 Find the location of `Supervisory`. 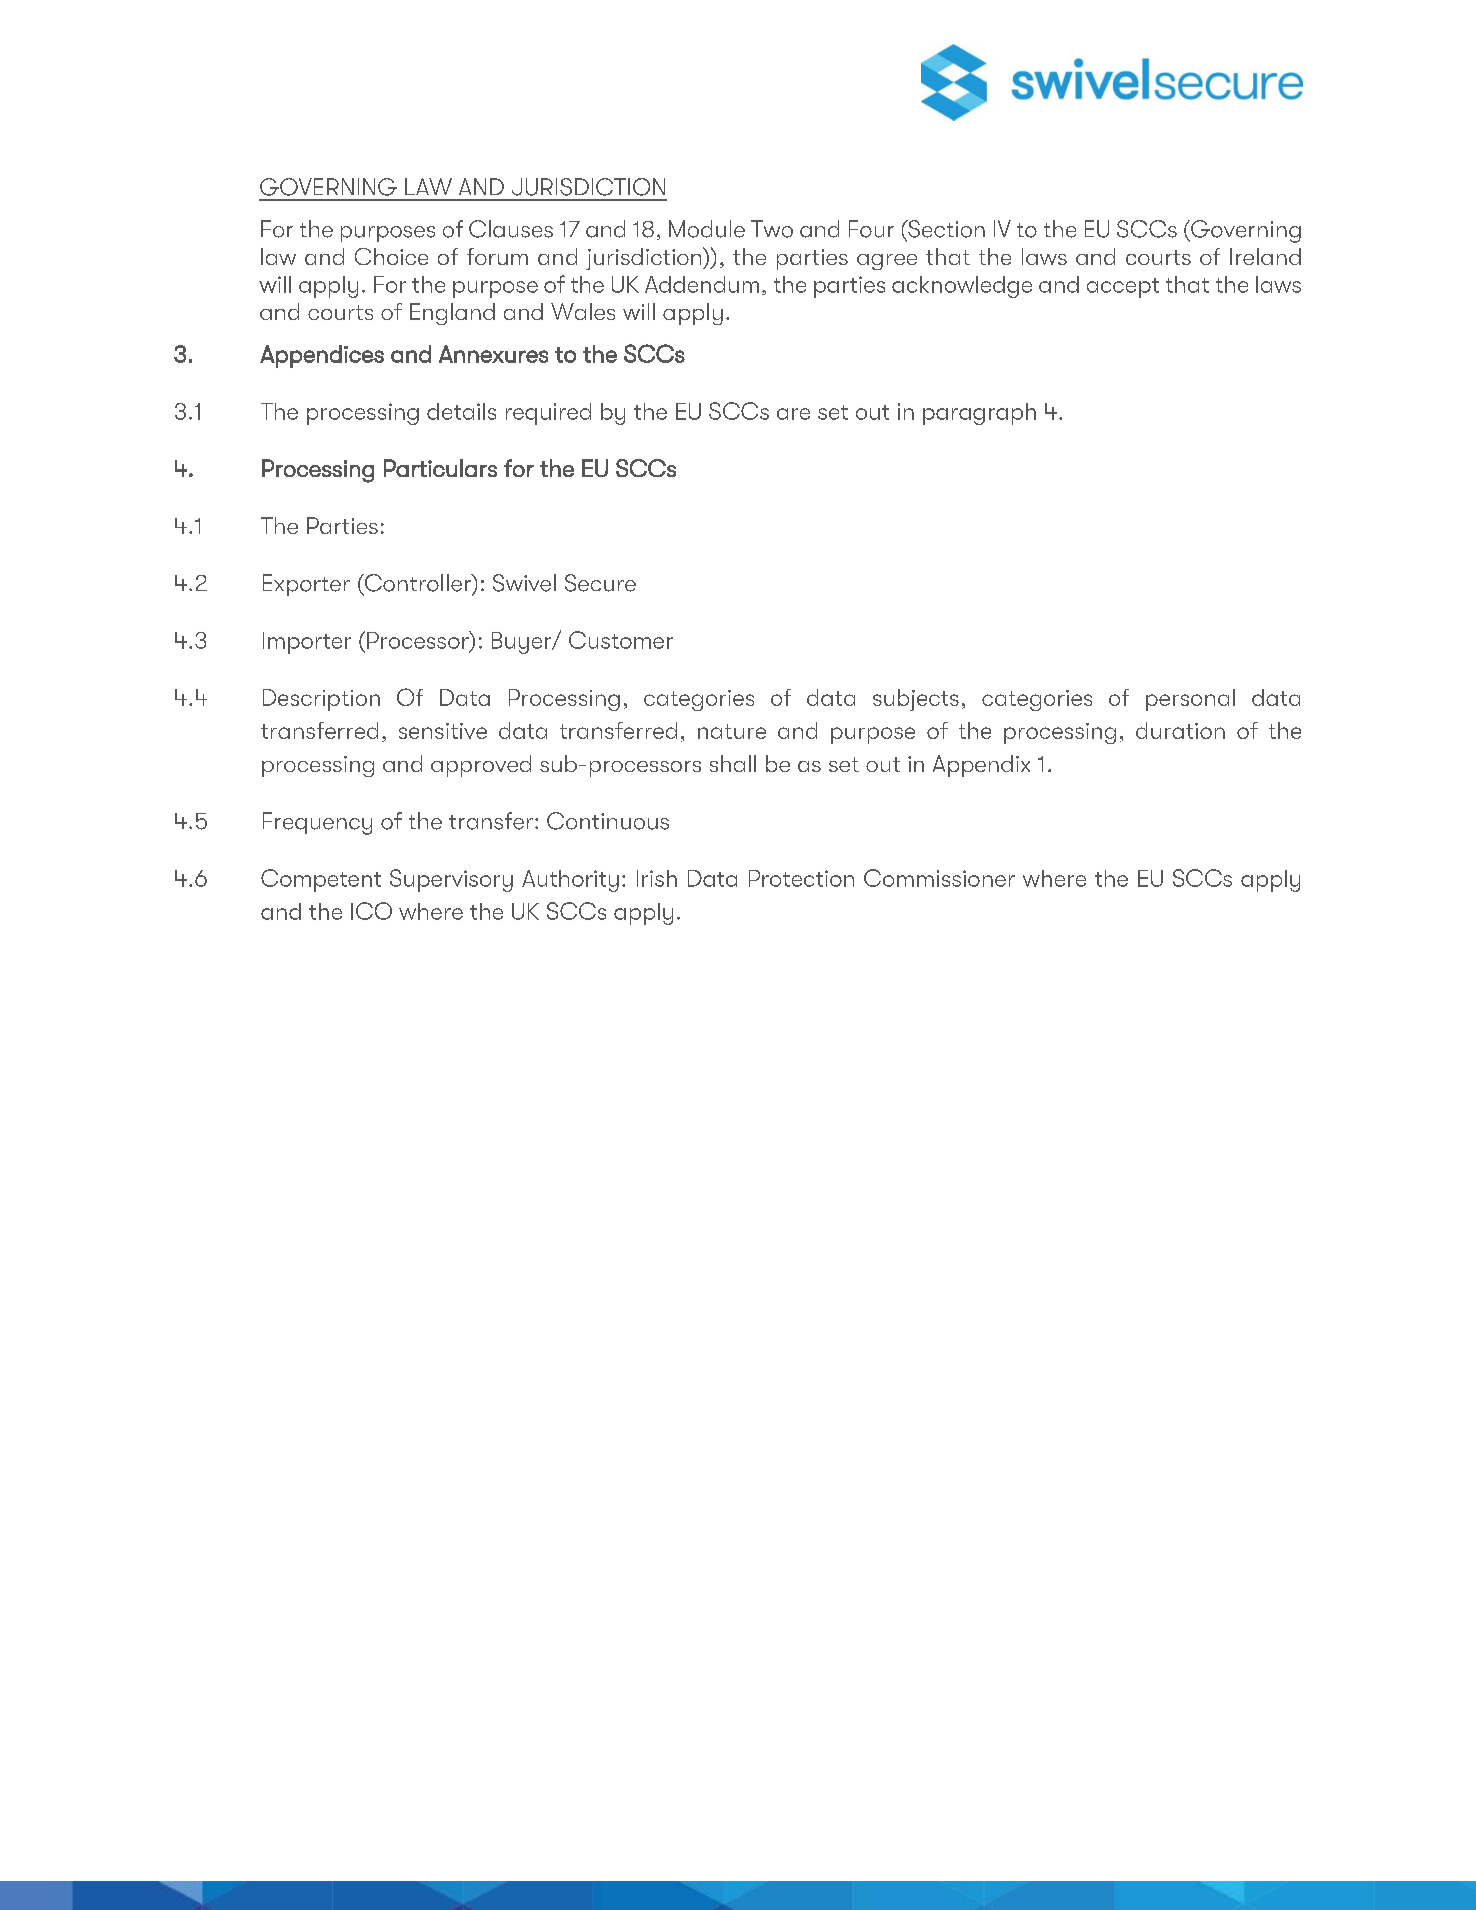

Supervisory is located at coordinates (451, 880).
